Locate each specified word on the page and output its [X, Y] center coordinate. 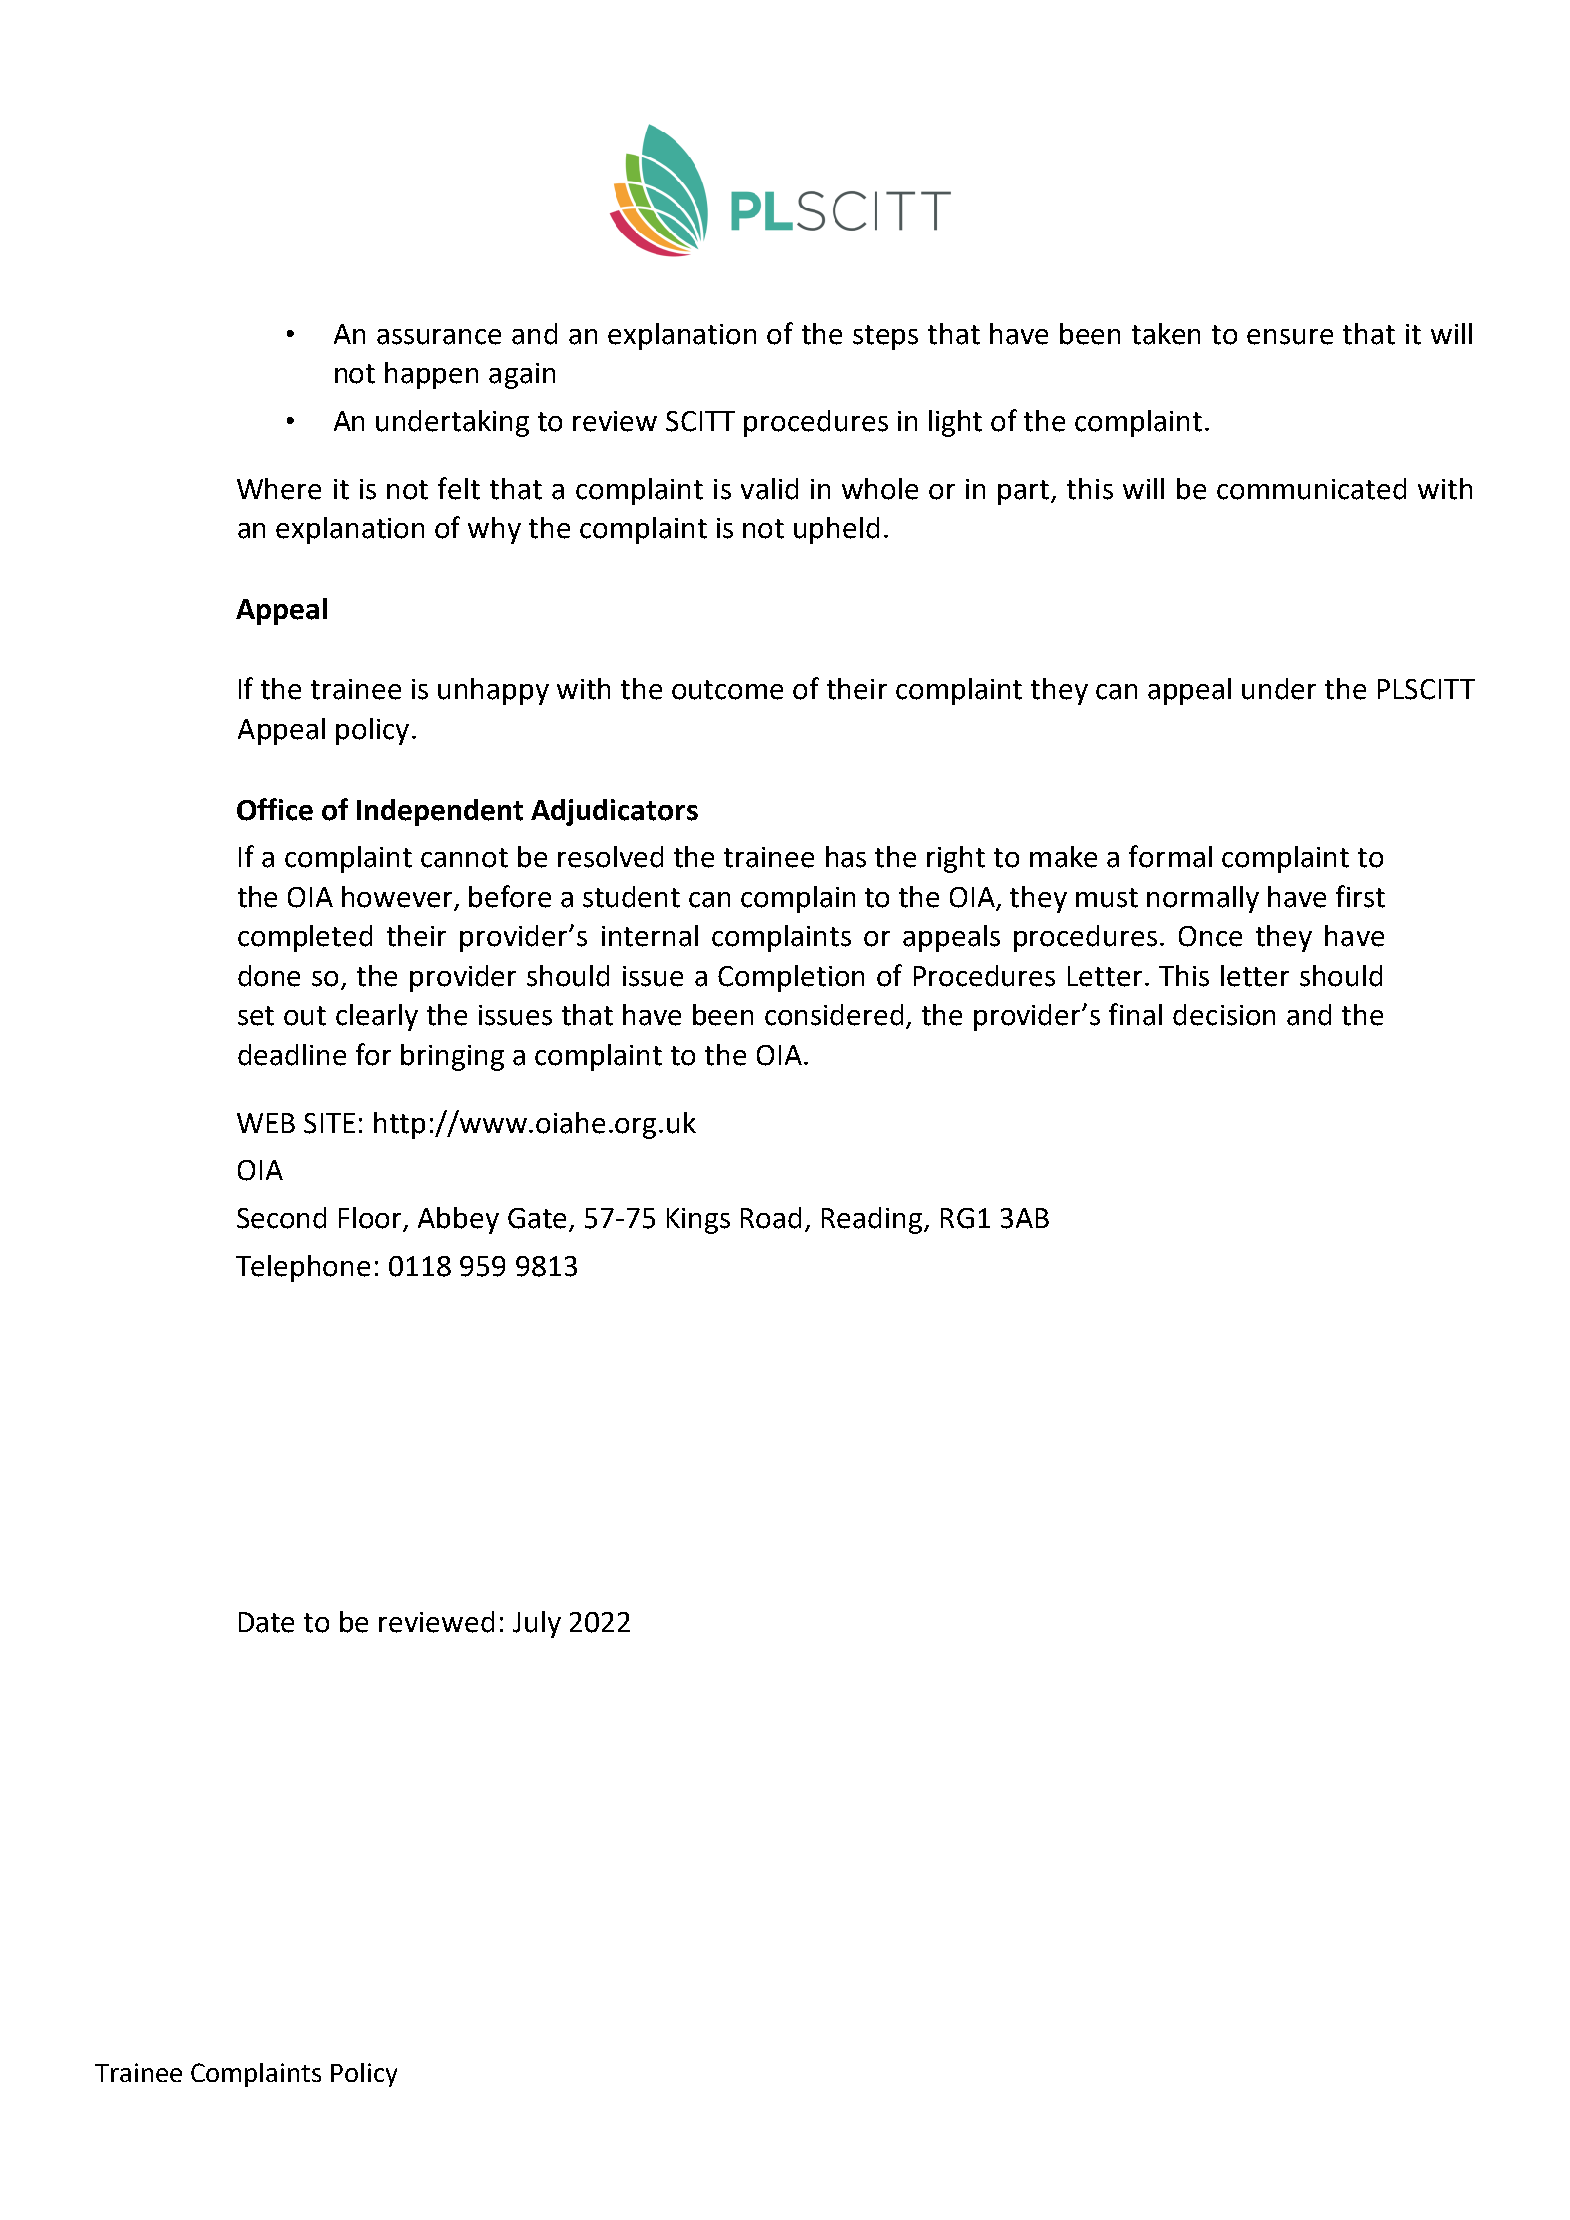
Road [771, 1218]
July [537, 1624]
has [846, 857]
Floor [372, 1219]
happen [431, 375]
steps [885, 337]
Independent [440, 812]
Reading [873, 1220]
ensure [1290, 337]
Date [266, 1622]
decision [1224, 1015]
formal [1170, 856]
